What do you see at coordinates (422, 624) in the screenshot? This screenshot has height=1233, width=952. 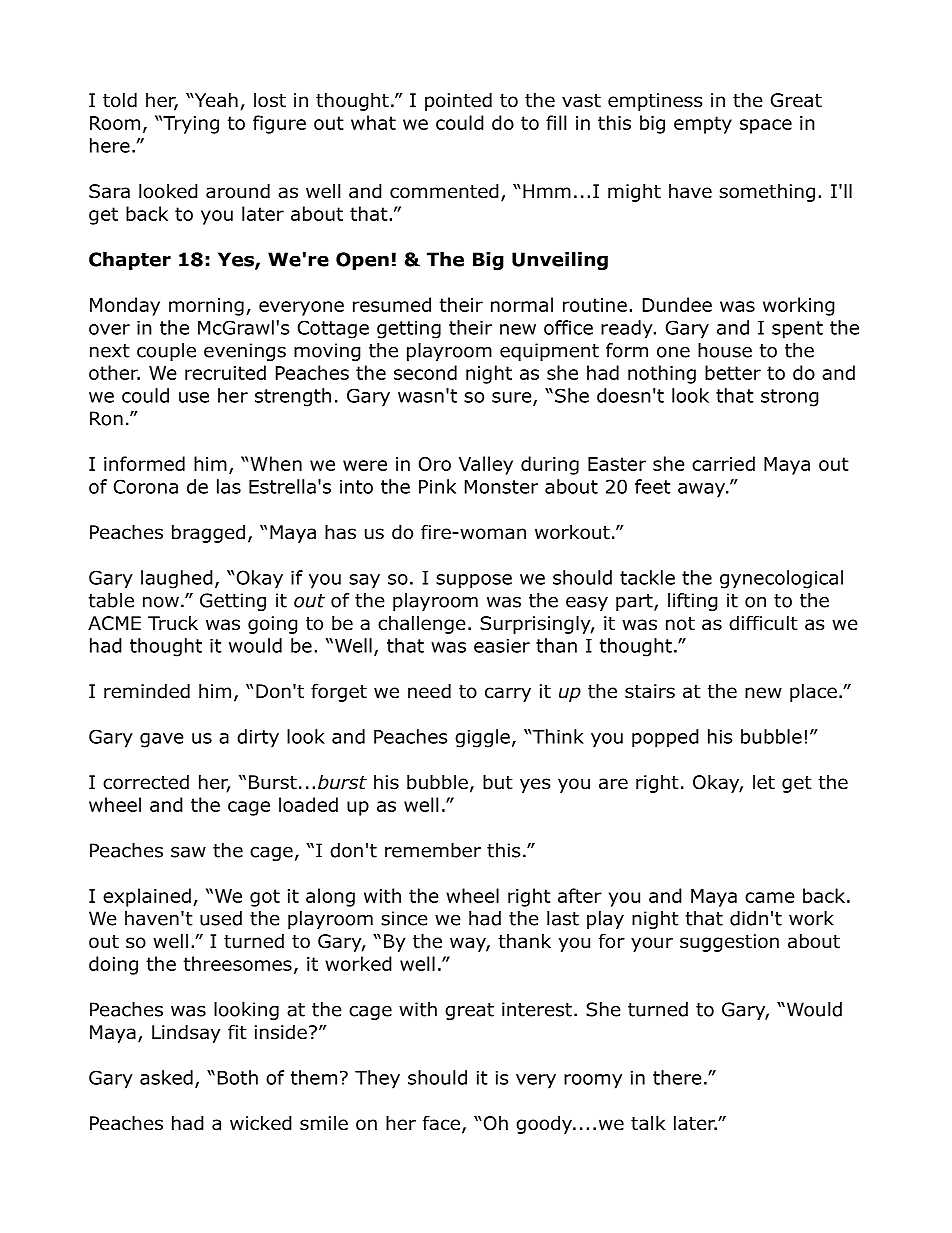 I see `challenge` at bounding box center [422, 624].
